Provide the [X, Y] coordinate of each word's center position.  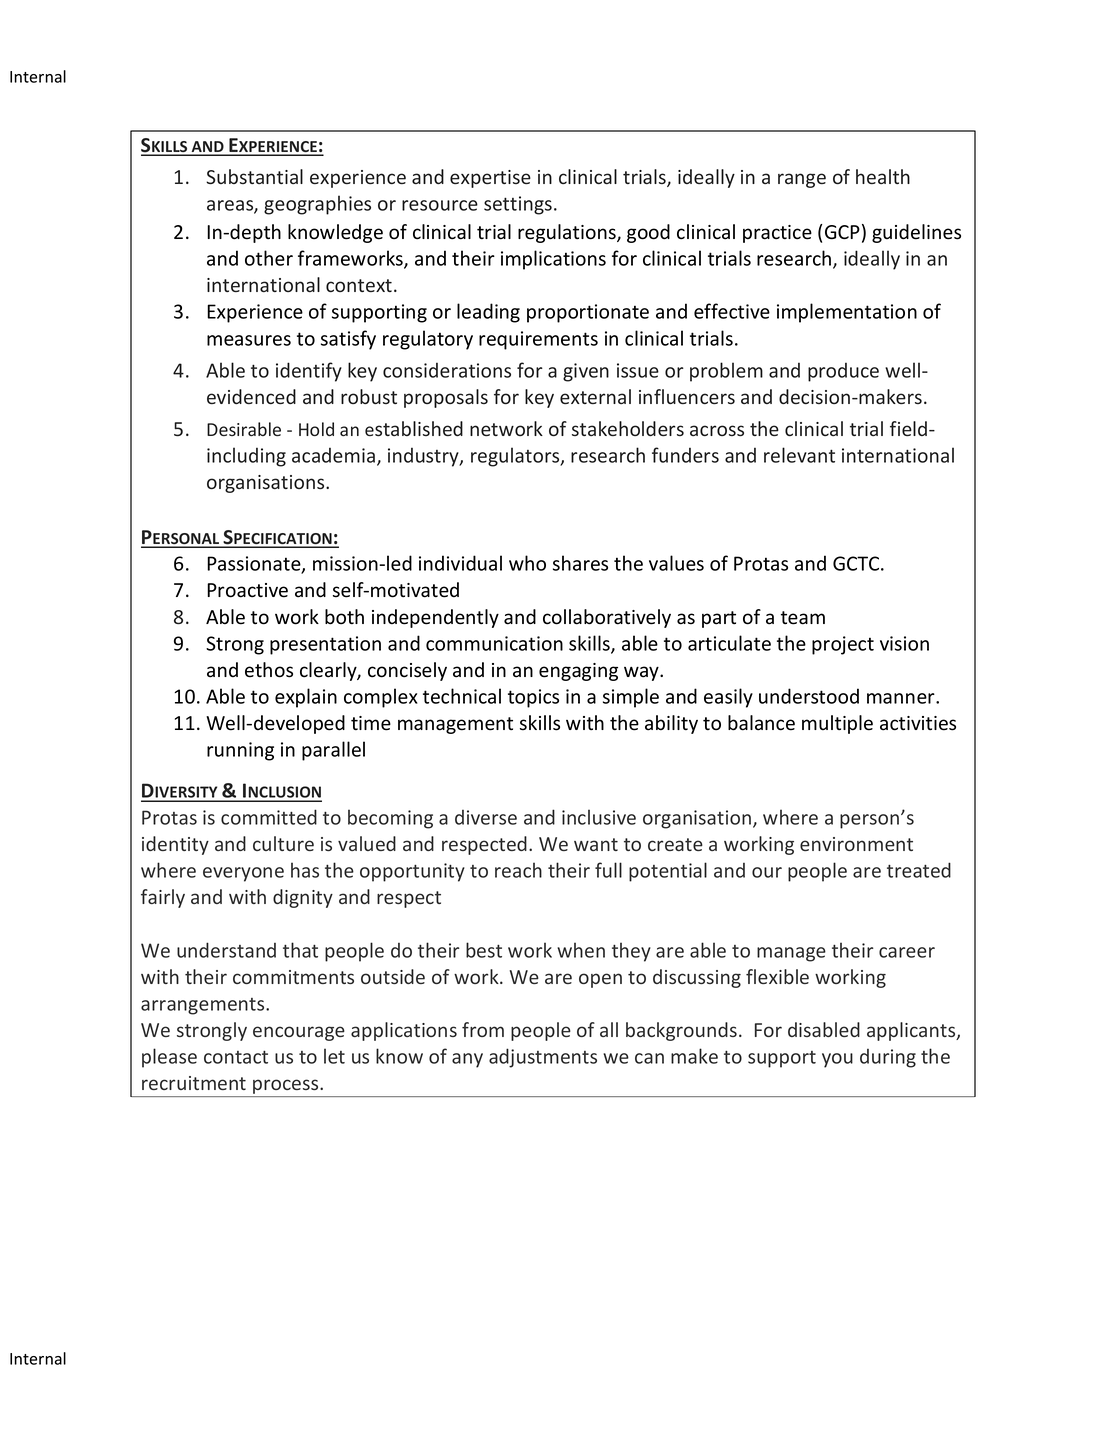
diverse [486, 817]
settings [518, 205]
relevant [799, 455]
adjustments [543, 1058]
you [837, 1060]
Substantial [254, 176]
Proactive [247, 590]
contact [236, 1057]
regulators [516, 457]
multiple [837, 724]
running [240, 751]
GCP [842, 232]
